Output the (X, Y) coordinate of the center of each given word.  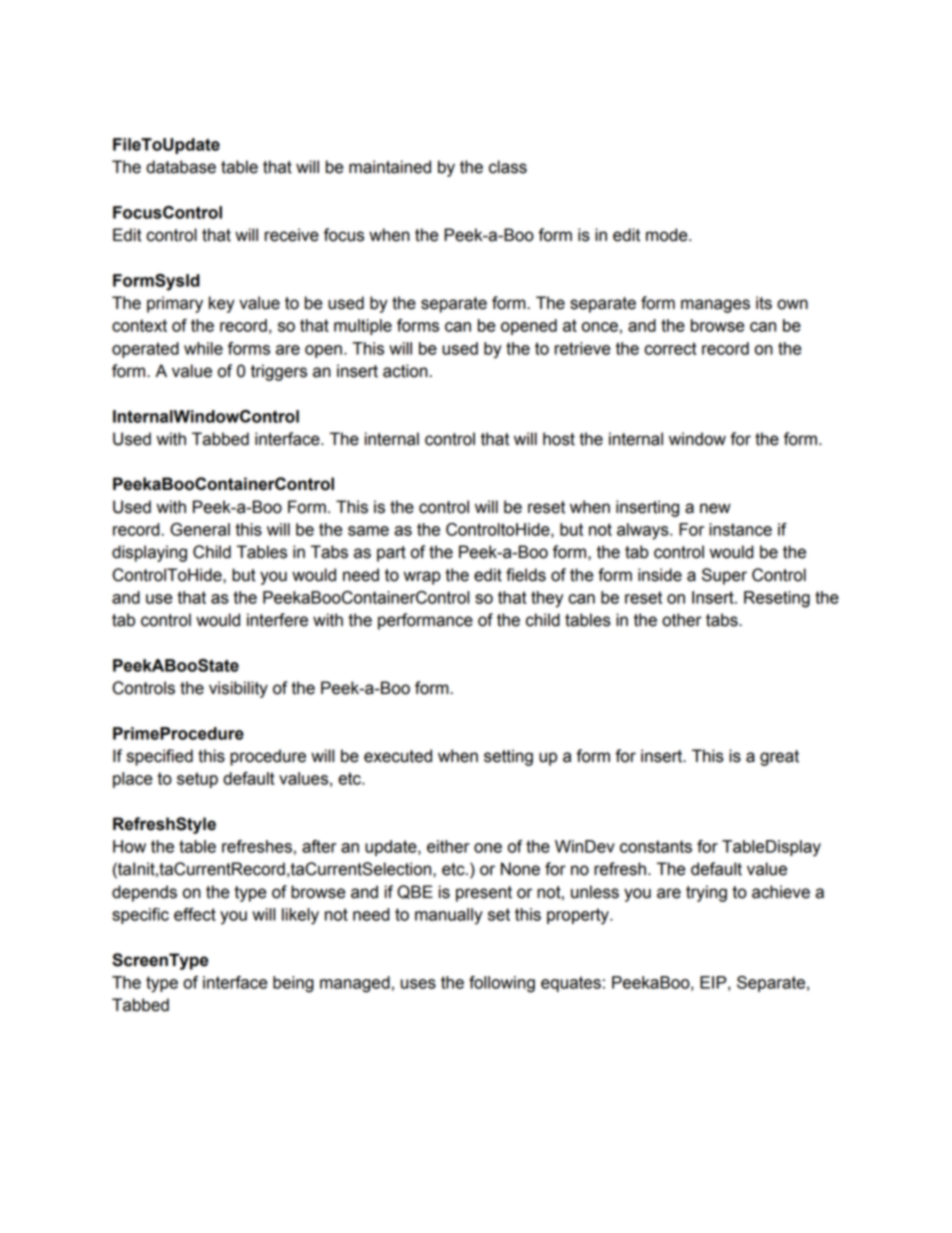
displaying (149, 553)
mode (668, 235)
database (181, 167)
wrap (422, 578)
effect (195, 914)
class (508, 167)
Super (724, 576)
